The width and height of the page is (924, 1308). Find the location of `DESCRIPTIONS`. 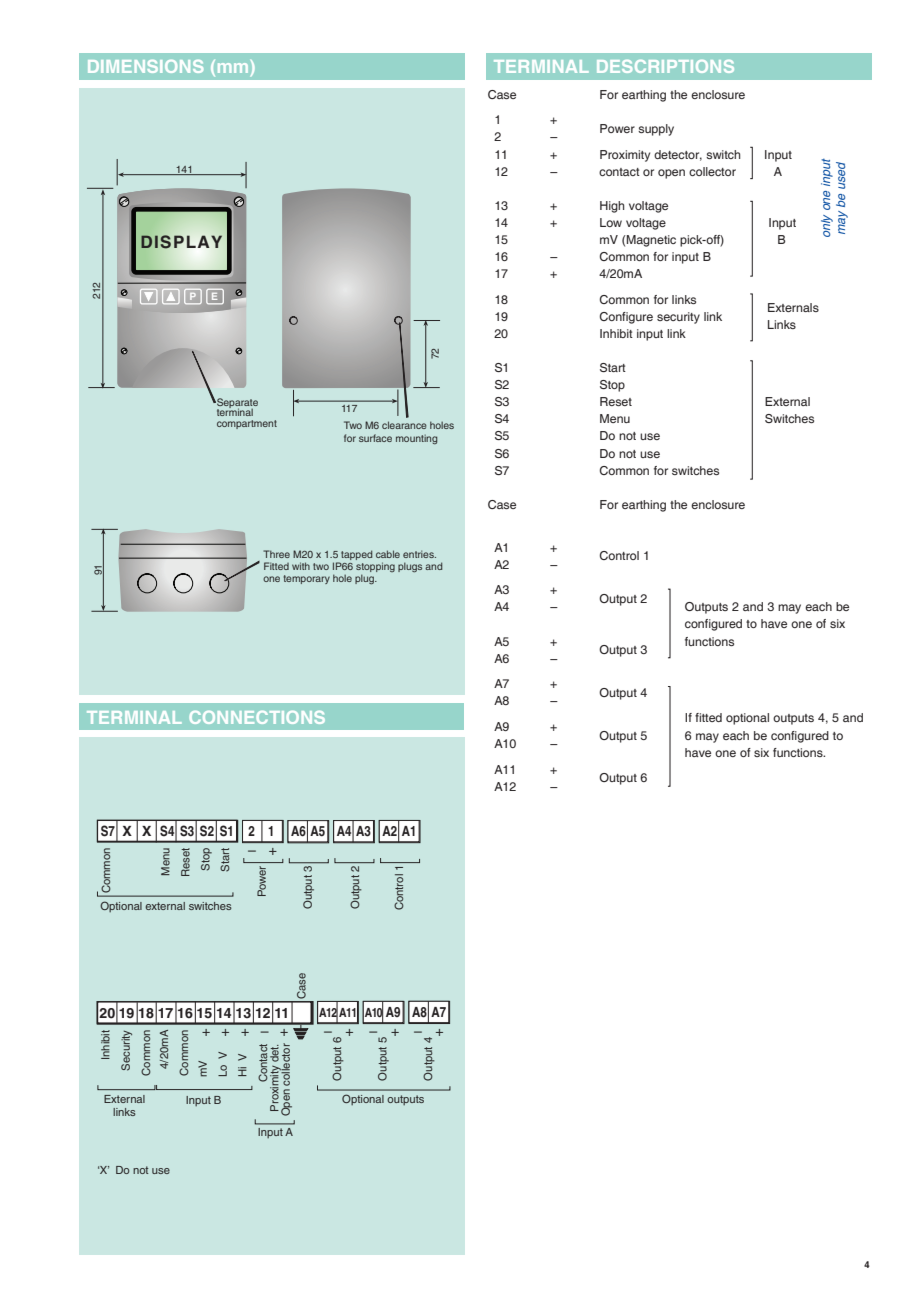

DESCRIPTIONS is located at coordinates (665, 66).
